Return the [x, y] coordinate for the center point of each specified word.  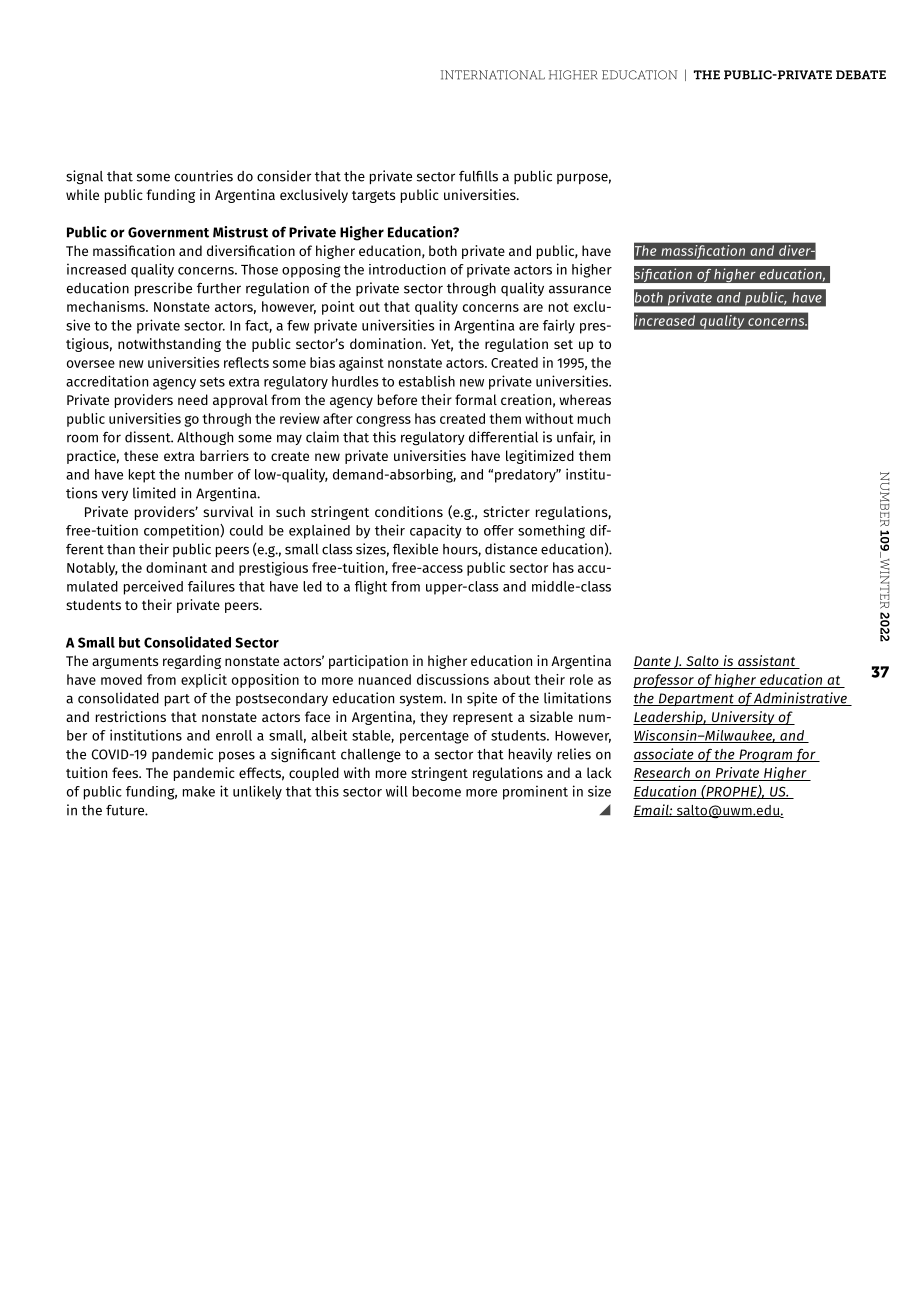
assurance [580, 289]
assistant [767, 662]
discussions [453, 679]
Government [168, 232]
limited [154, 493]
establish [427, 381]
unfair [576, 438]
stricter [506, 511]
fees [126, 772]
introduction [407, 269]
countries [204, 176]
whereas [585, 399]
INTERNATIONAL [493, 75]
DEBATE [861, 75]
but [129, 642]
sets [212, 382]
